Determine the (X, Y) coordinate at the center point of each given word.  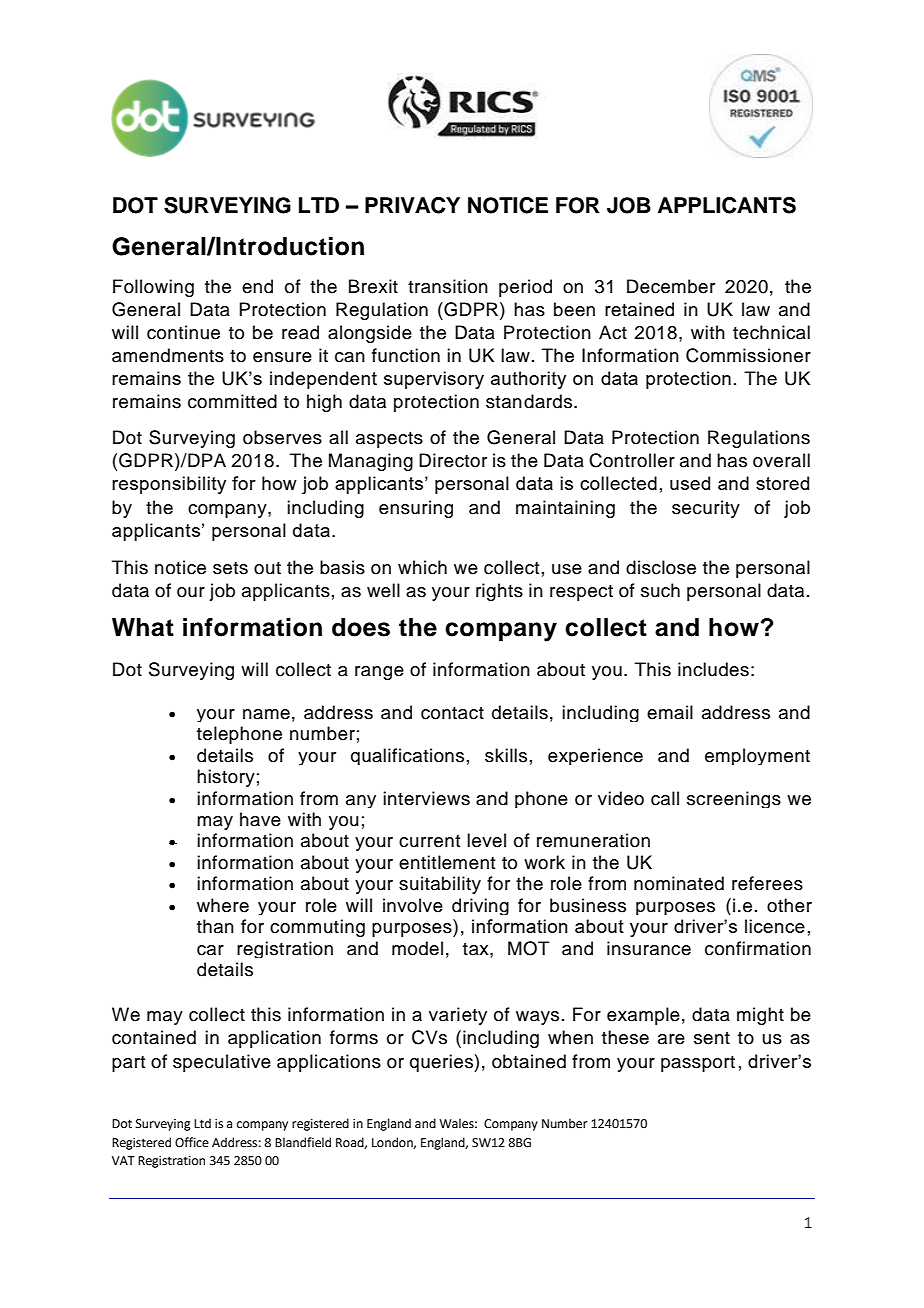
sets (230, 568)
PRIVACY (412, 205)
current (429, 841)
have (260, 819)
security (706, 509)
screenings (734, 799)
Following (153, 288)
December (671, 286)
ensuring (416, 509)
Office (192, 1142)
